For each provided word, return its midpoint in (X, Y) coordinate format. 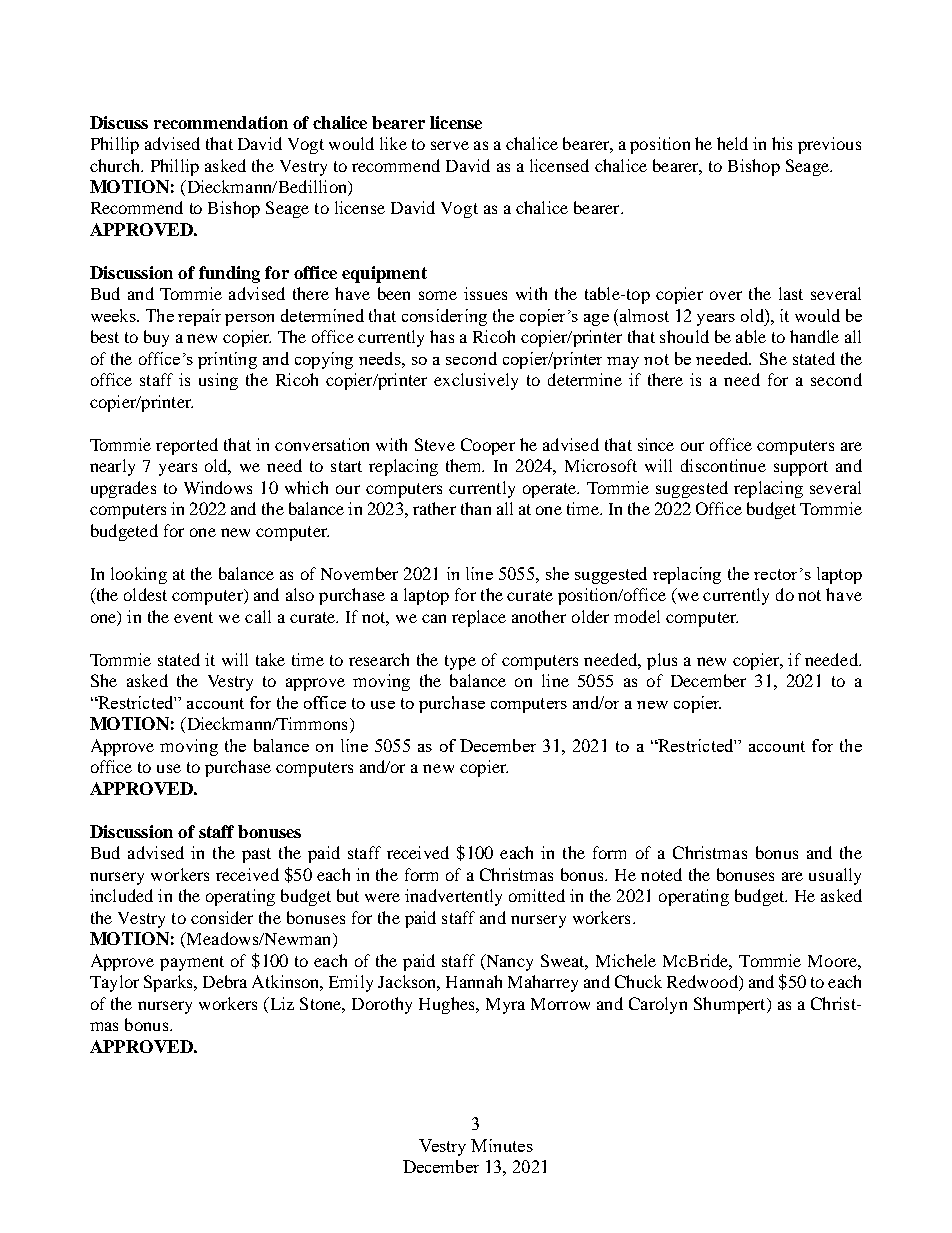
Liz (280, 1003)
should (684, 336)
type (460, 662)
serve (450, 145)
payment (192, 963)
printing (227, 360)
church (116, 165)
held (732, 143)
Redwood (703, 983)
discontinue (723, 465)
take (270, 659)
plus (662, 661)
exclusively (476, 381)
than (476, 508)
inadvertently (453, 897)
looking (139, 575)
